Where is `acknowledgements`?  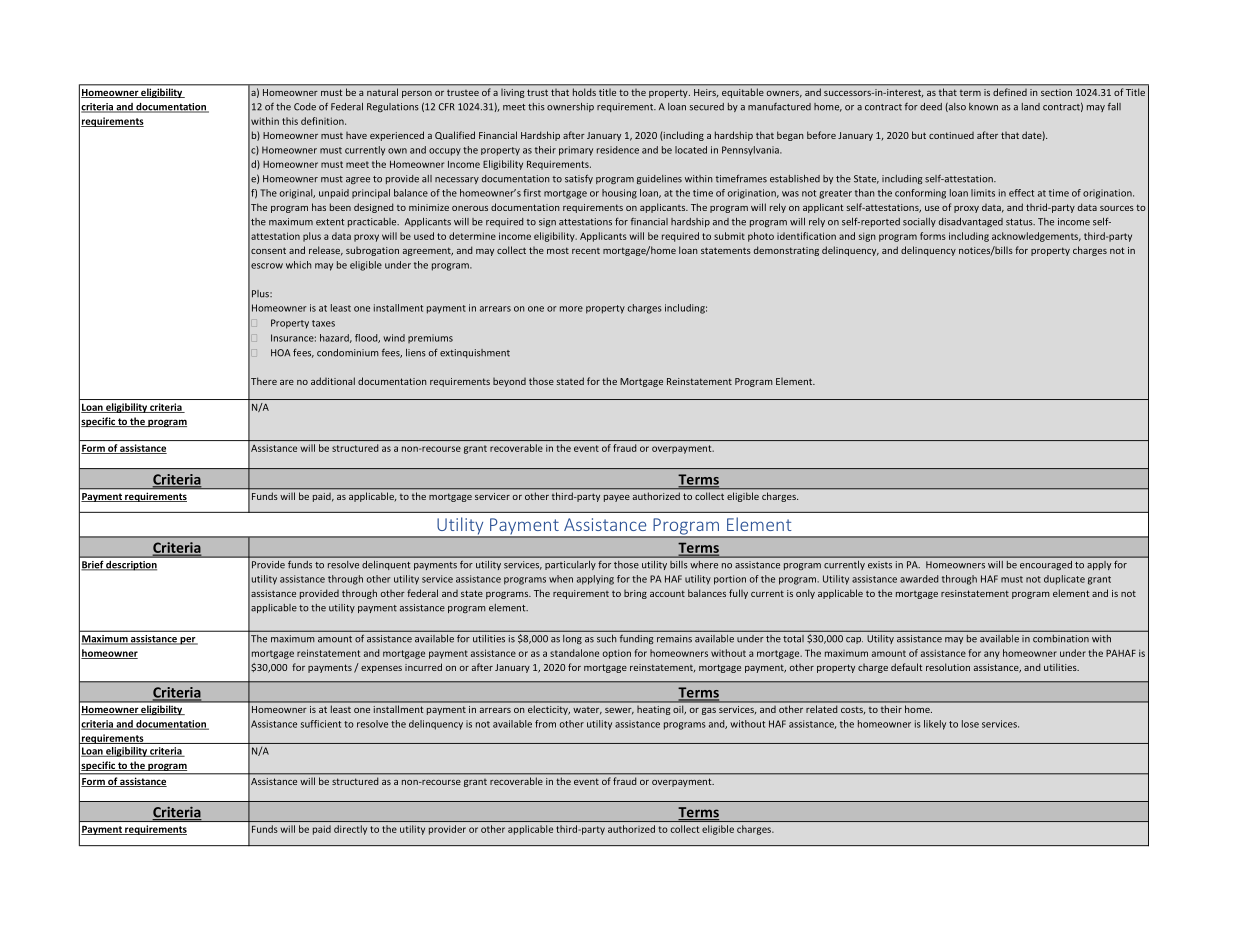 acknowledgements is located at coordinates (1036, 237).
